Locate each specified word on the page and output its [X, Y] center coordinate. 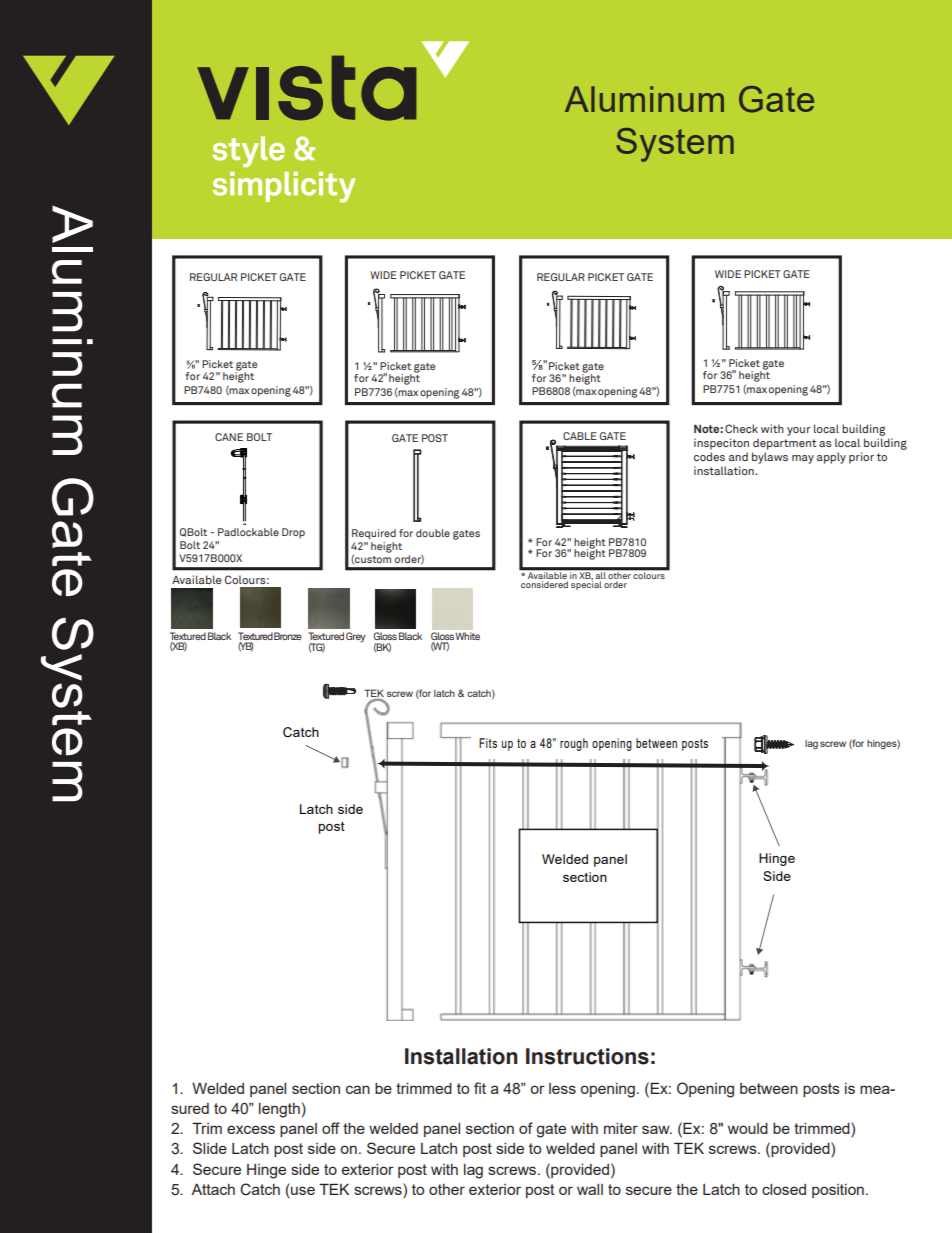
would [748, 1128]
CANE [229, 437]
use [302, 1189]
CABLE [580, 436]
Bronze [288, 636]
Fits [488, 743]
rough [574, 744]
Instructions [587, 1056]
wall [590, 1189]
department [784, 444]
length [279, 1110]
